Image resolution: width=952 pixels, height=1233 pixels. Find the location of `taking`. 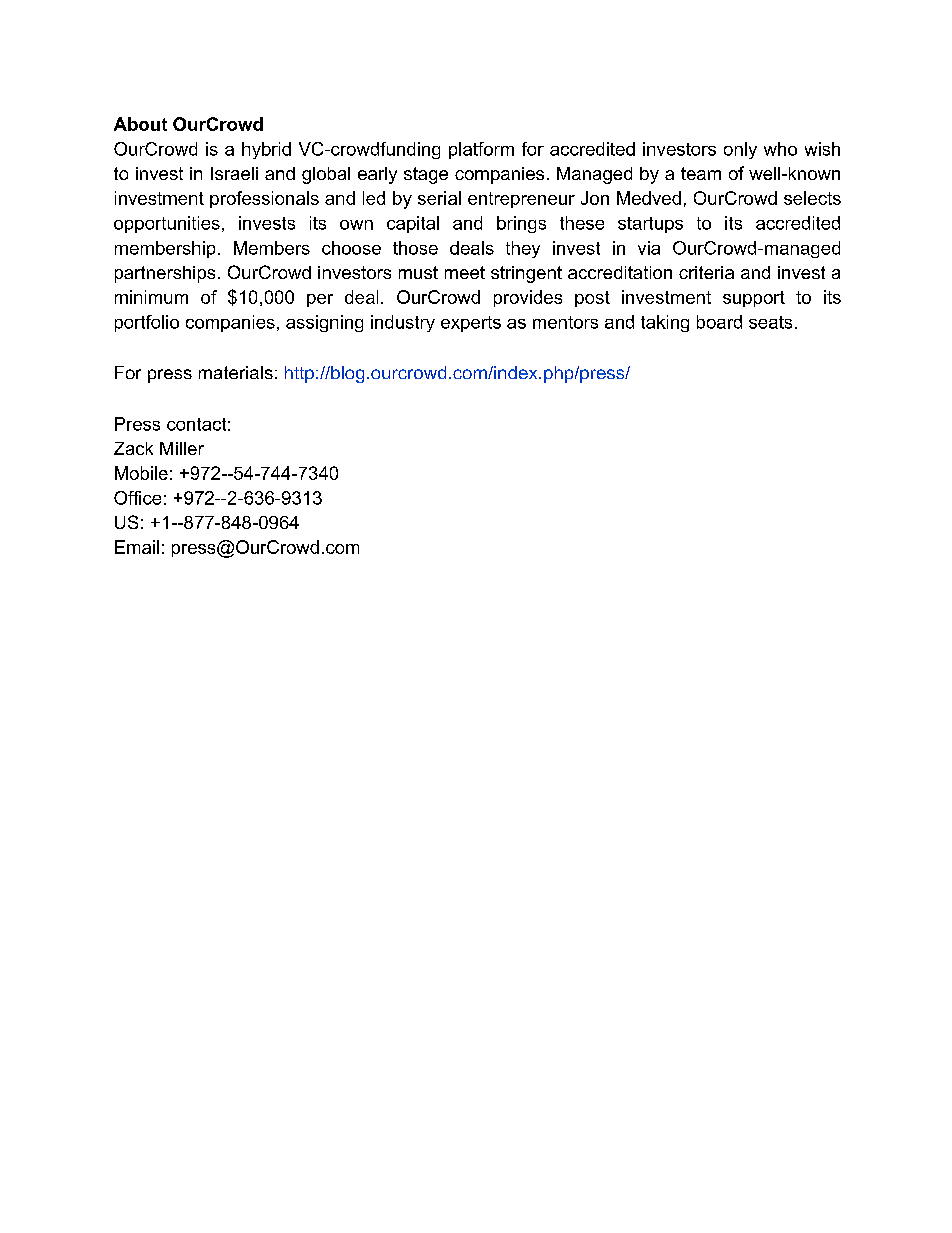

taking is located at coordinates (665, 323).
